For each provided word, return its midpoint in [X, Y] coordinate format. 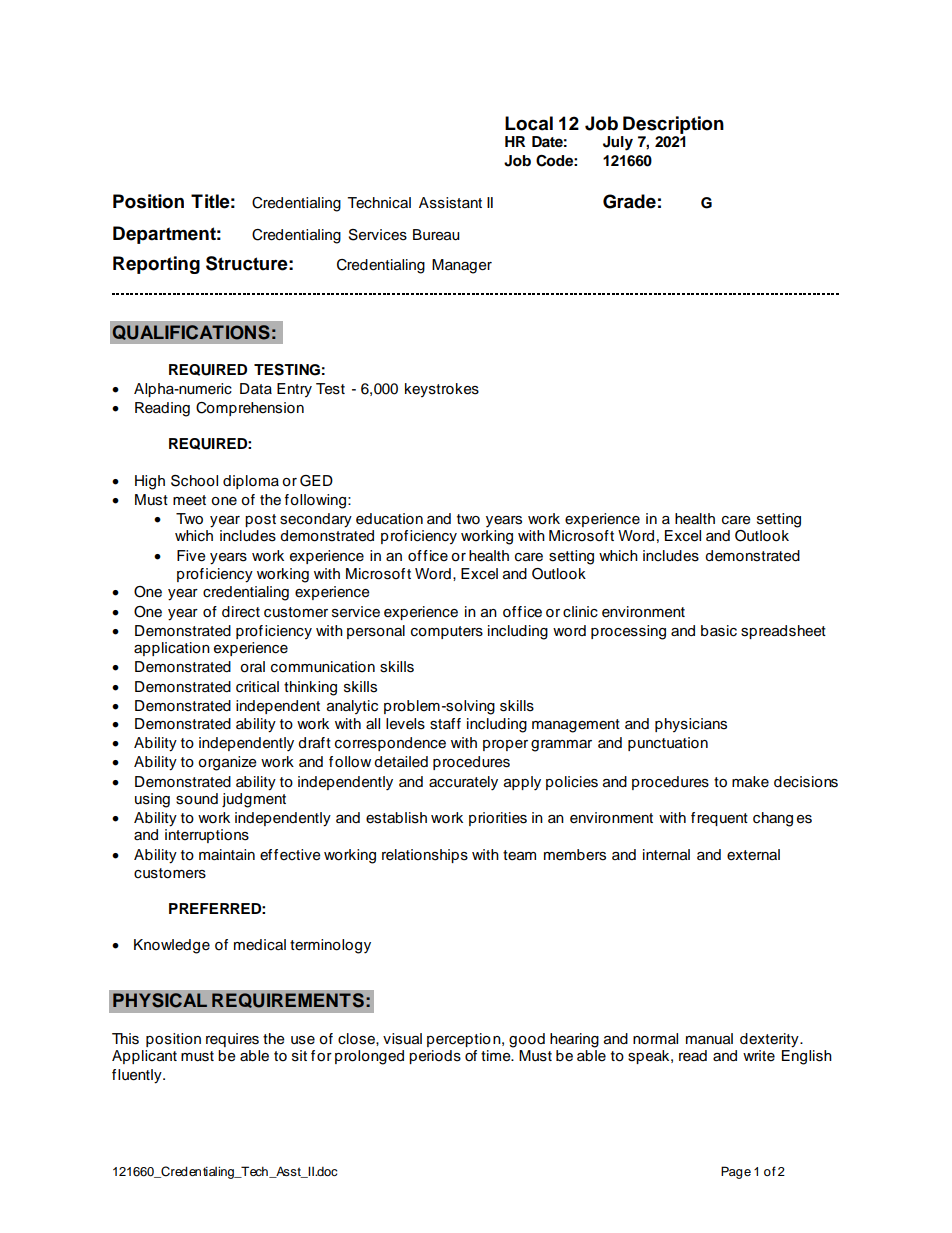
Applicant [144, 1057]
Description [673, 125]
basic [719, 631]
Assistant [450, 203]
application [172, 649]
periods [435, 1057]
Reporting [156, 265]
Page [736, 1172]
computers [447, 632]
